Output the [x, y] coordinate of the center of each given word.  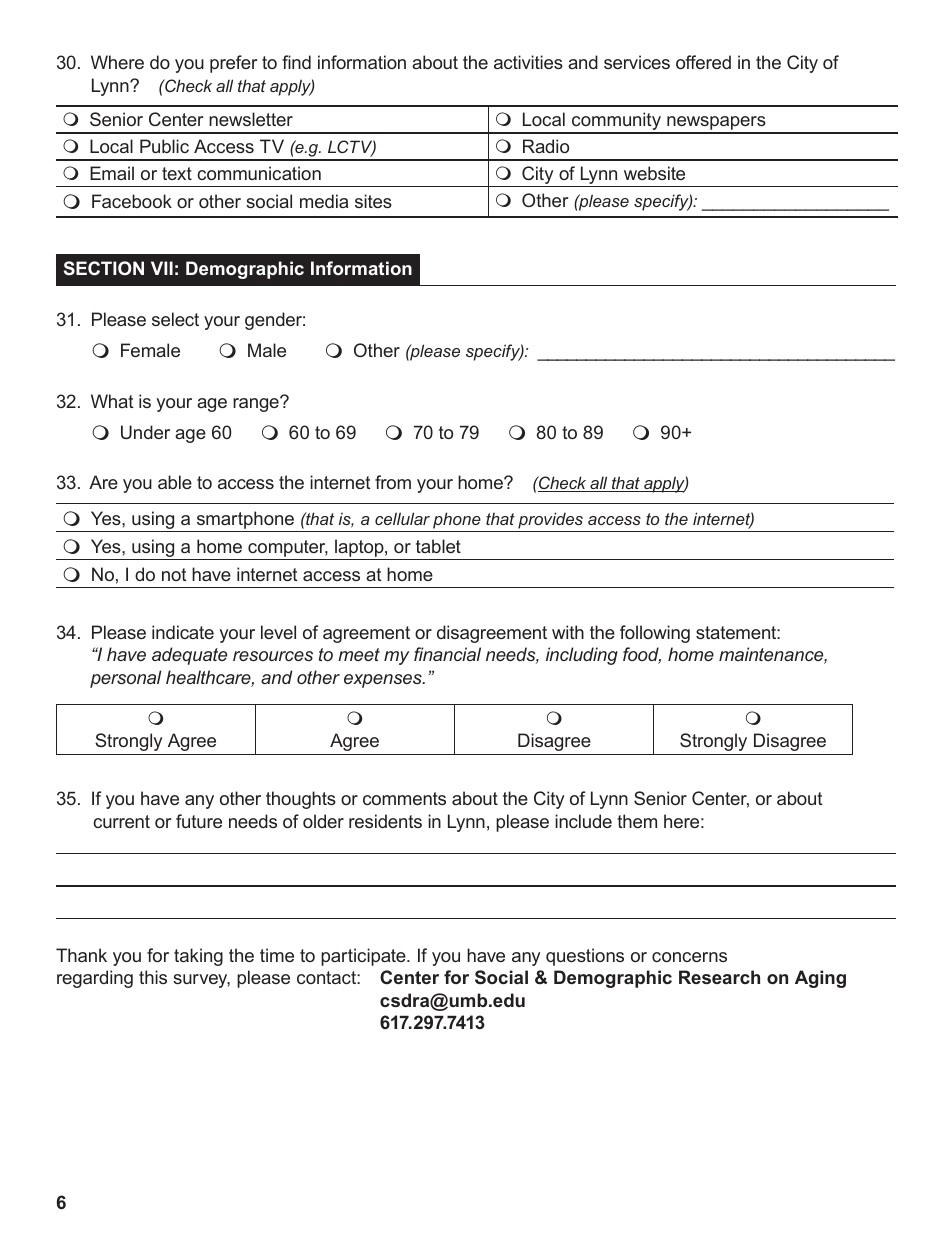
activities [528, 62]
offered [703, 62]
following [655, 634]
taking [198, 957]
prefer [233, 64]
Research [719, 977]
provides [550, 520]
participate [364, 957]
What [112, 401]
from [393, 482]
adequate [189, 656]
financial [447, 654]
